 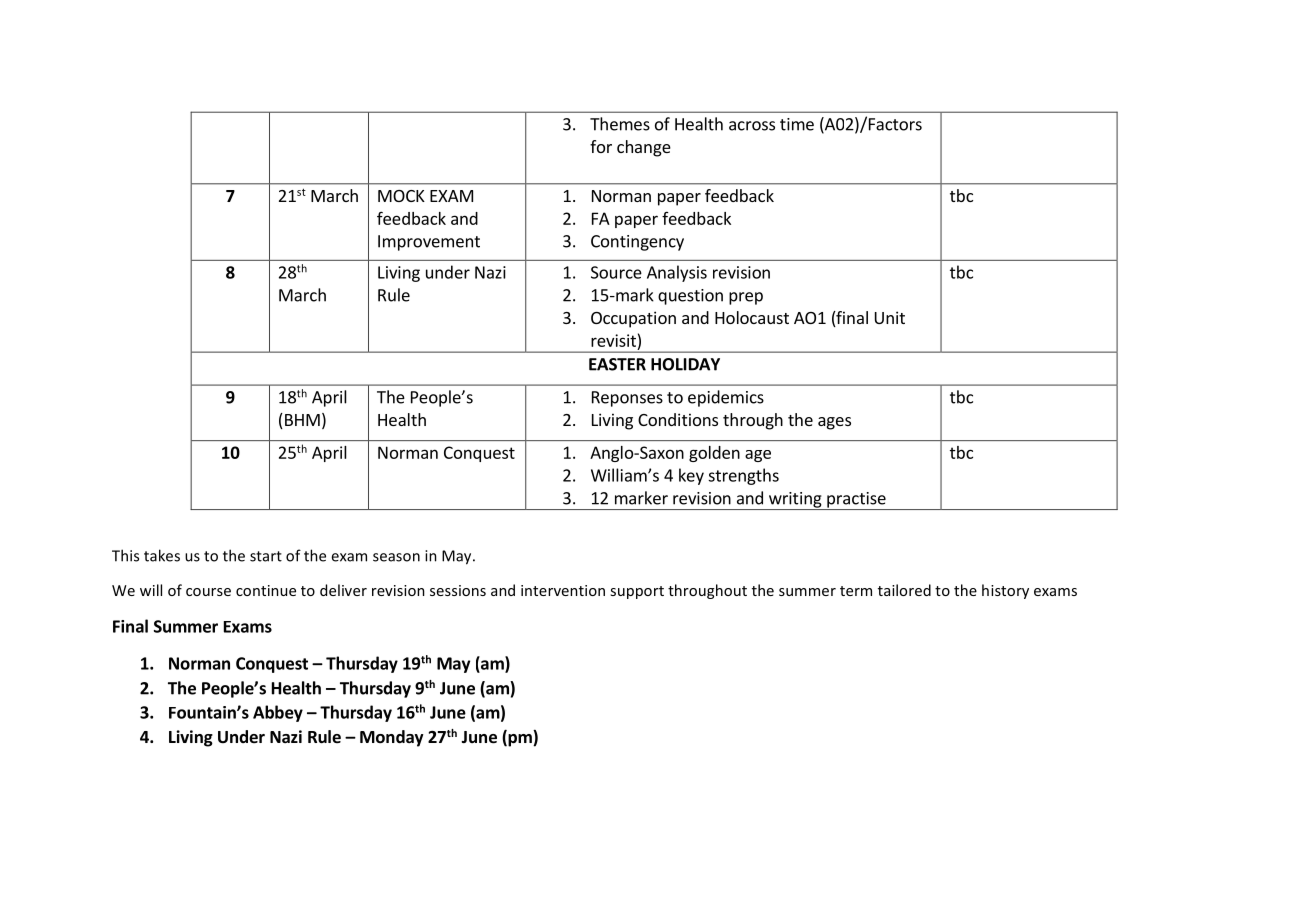 What do you see at coordinates (691, 476) in the screenshot?
I see `key` at bounding box center [691, 476].
